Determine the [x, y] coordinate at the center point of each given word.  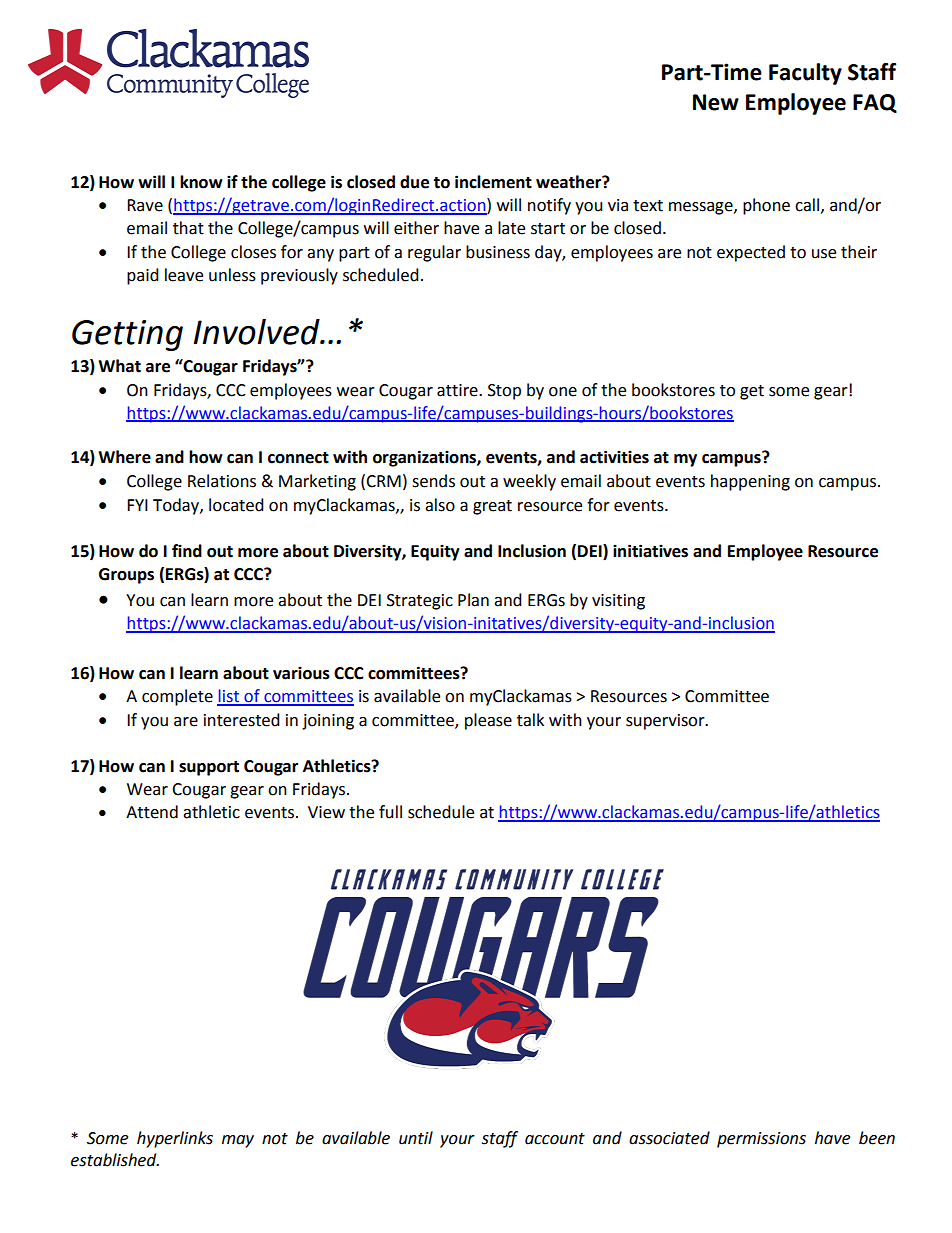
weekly [529, 482]
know [201, 182]
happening [750, 482]
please [488, 721]
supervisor [666, 722]
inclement [493, 182]
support [209, 768]
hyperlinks [175, 1139]
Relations [222, 481]
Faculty [805, 74]
